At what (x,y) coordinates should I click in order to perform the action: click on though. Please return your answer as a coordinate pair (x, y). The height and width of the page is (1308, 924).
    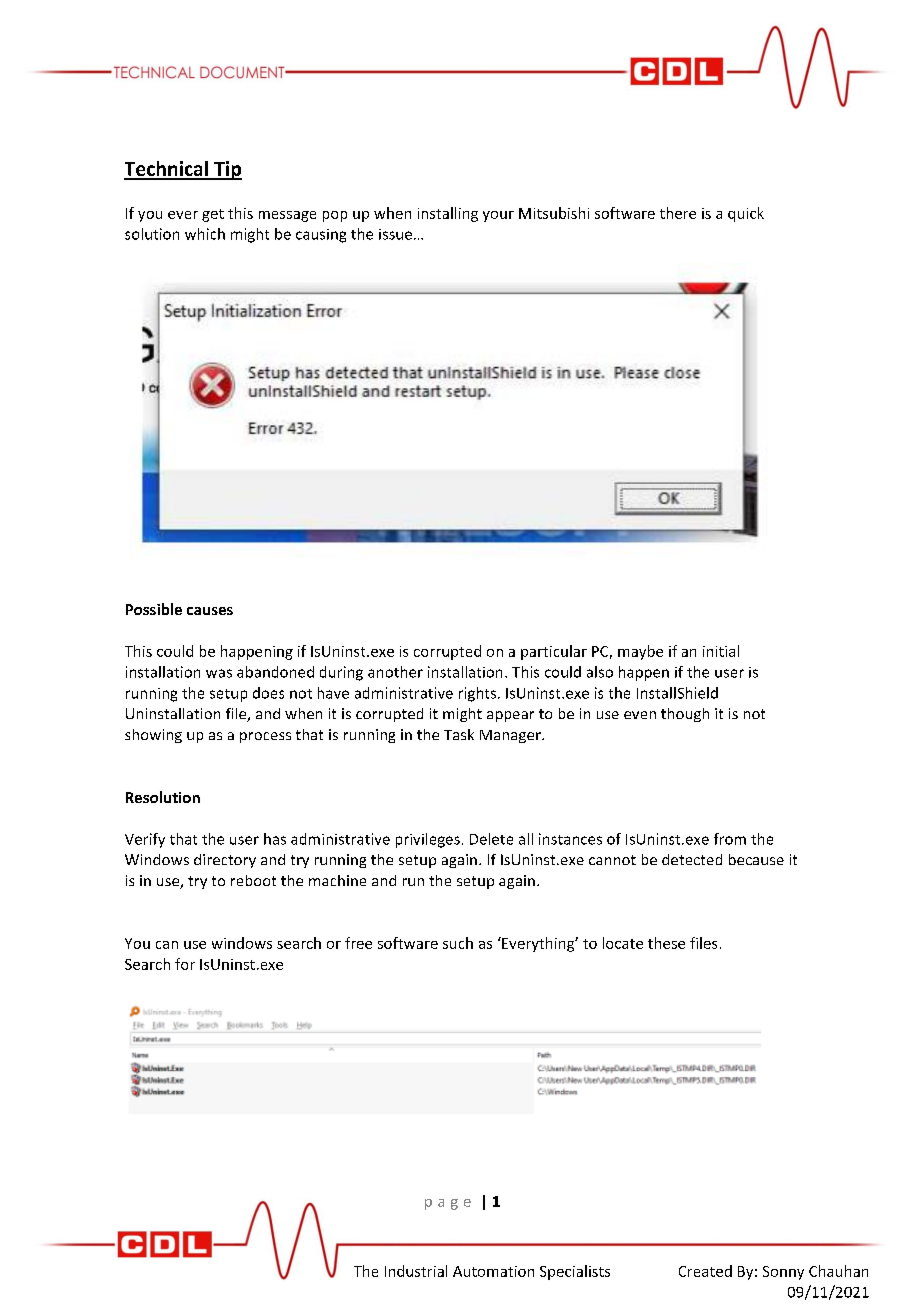
    Looking at the image, I should click on (685, 715).
